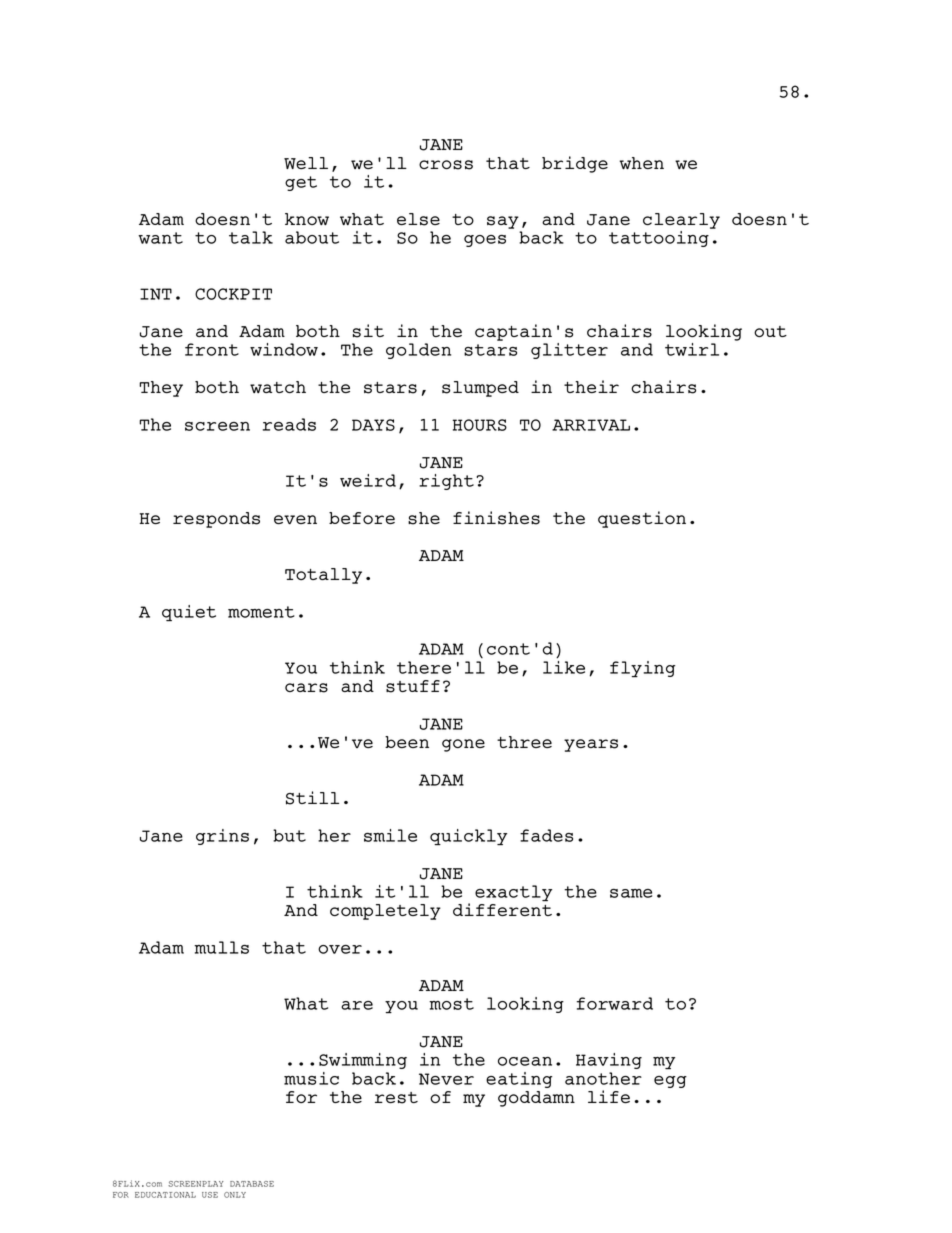 The width and height of the page is (952, 1233). What do you see at coordinates (642, 519) in the page?
I see `question` at bounding box center [642, 519].
